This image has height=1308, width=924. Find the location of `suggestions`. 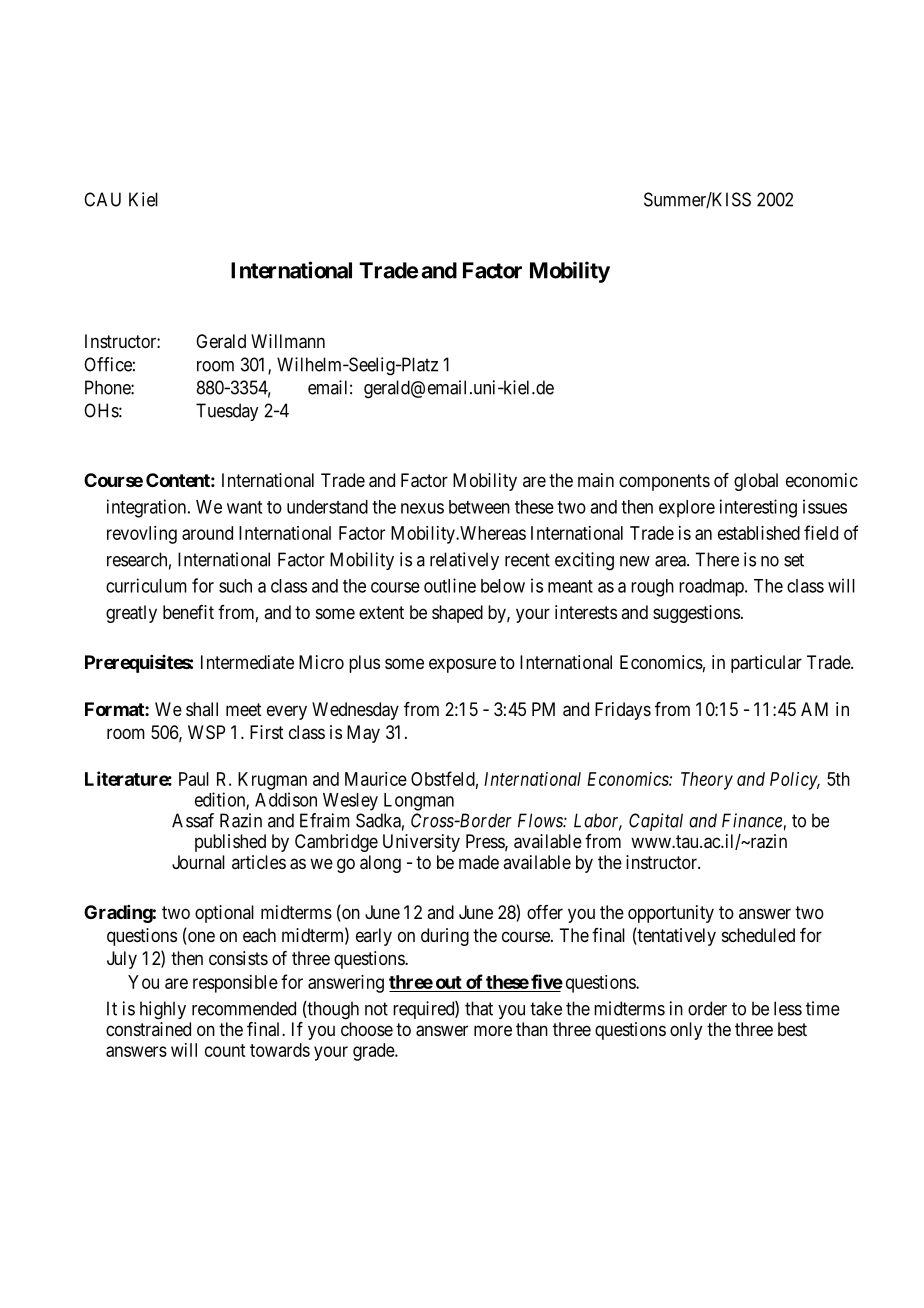

suggestions is located at coordinates (696, 614).
